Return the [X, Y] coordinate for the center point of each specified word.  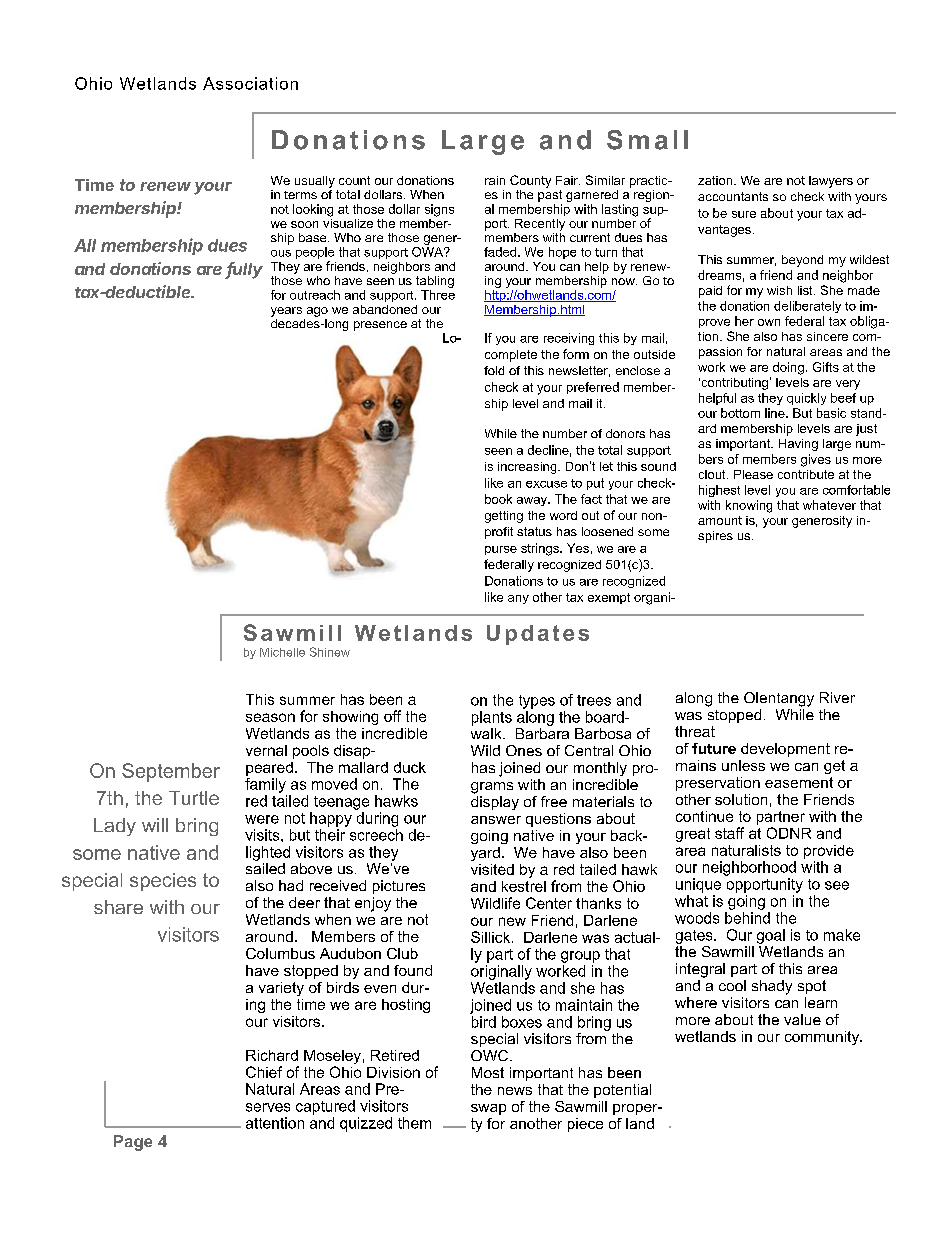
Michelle [282, 652]
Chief [264, 1072]
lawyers [831, 182]
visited [492, 869]
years [286, 312]
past [550, 194]
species [163, 882]
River [837, 697]
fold [494, 370]
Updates [538, 635]
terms [300, 195]
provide [829, 852]
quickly [806, 399]
